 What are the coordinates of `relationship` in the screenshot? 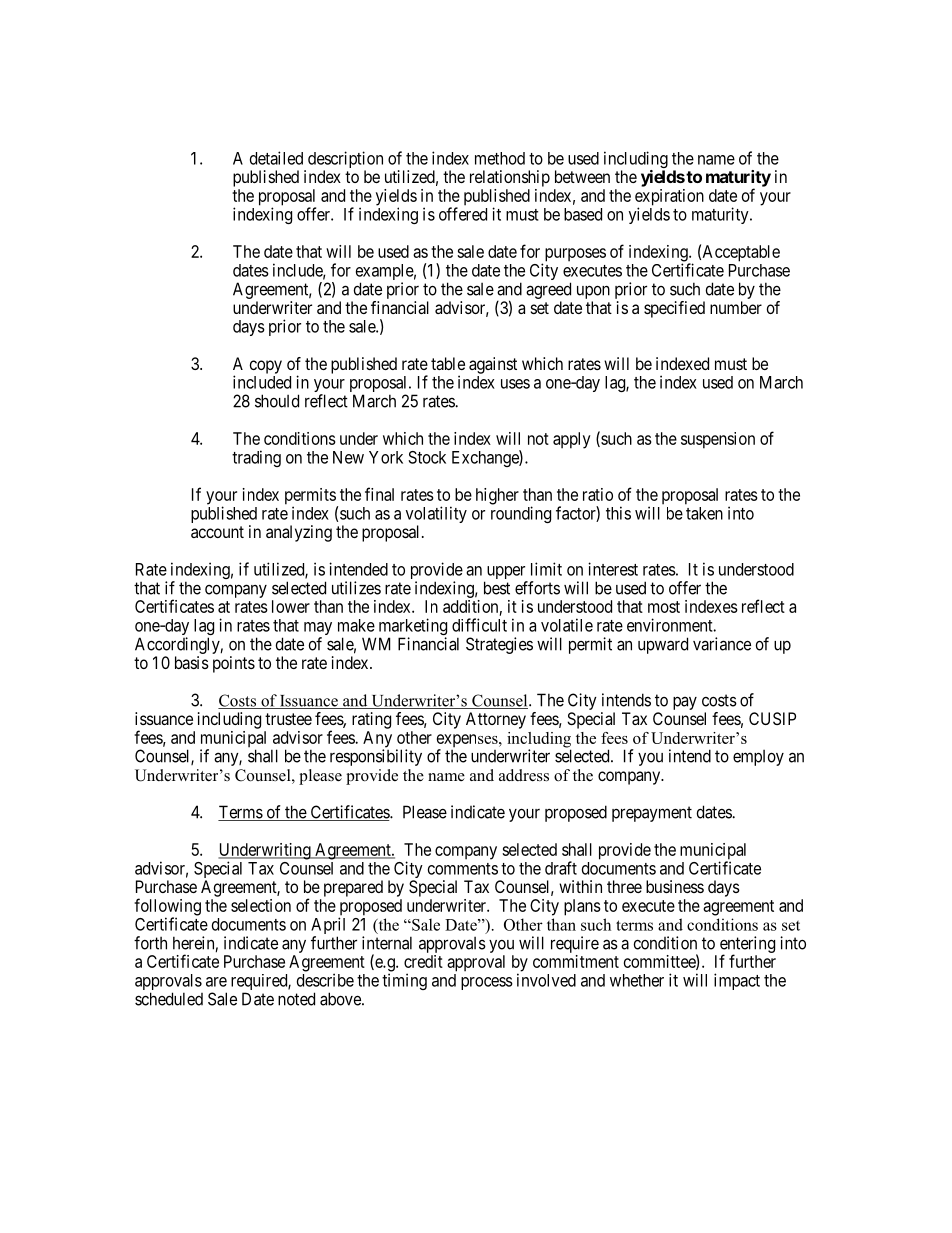 It's located at (510, 178).
